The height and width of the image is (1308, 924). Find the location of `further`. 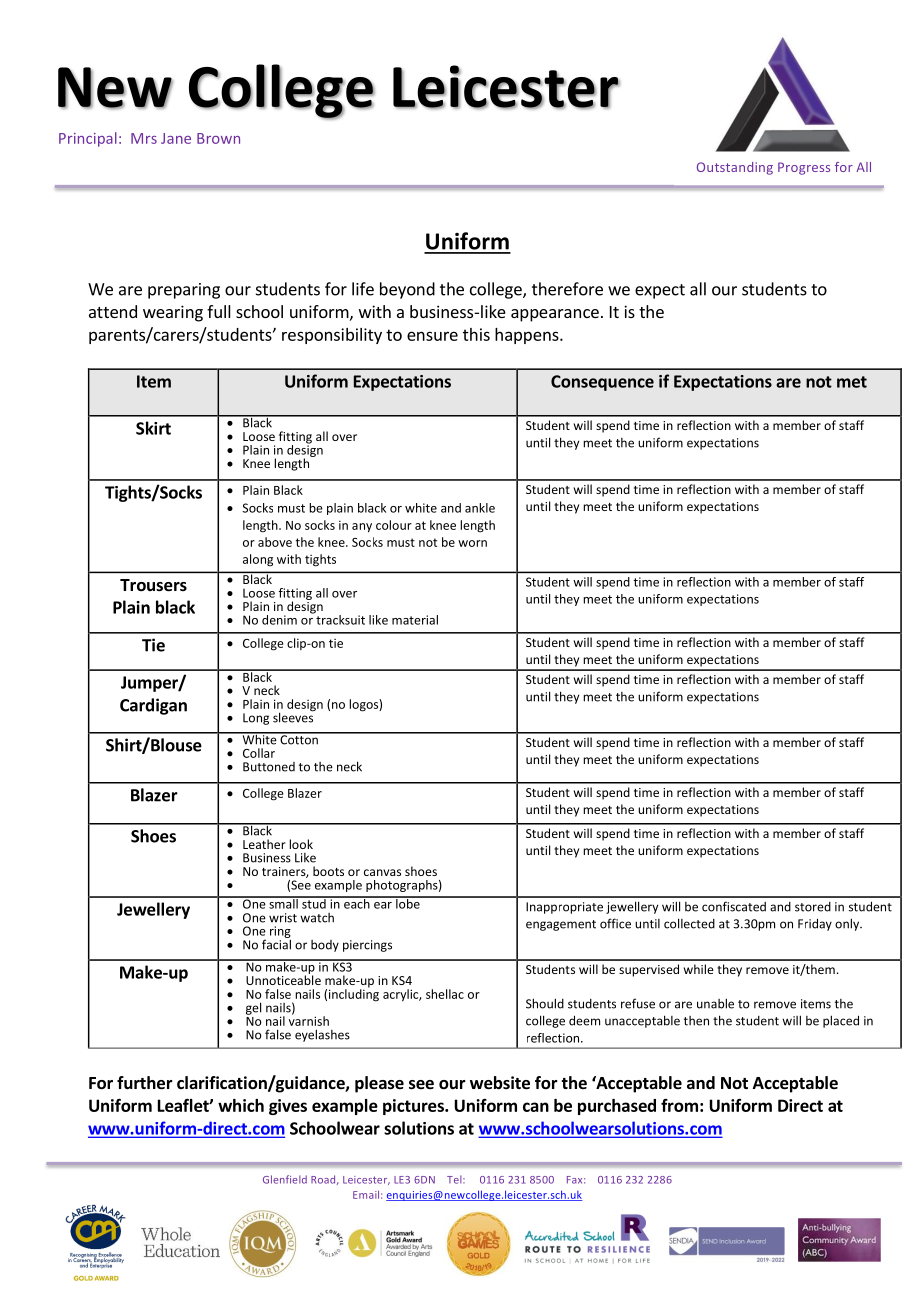

further is located at coordinates (145, 1083).
